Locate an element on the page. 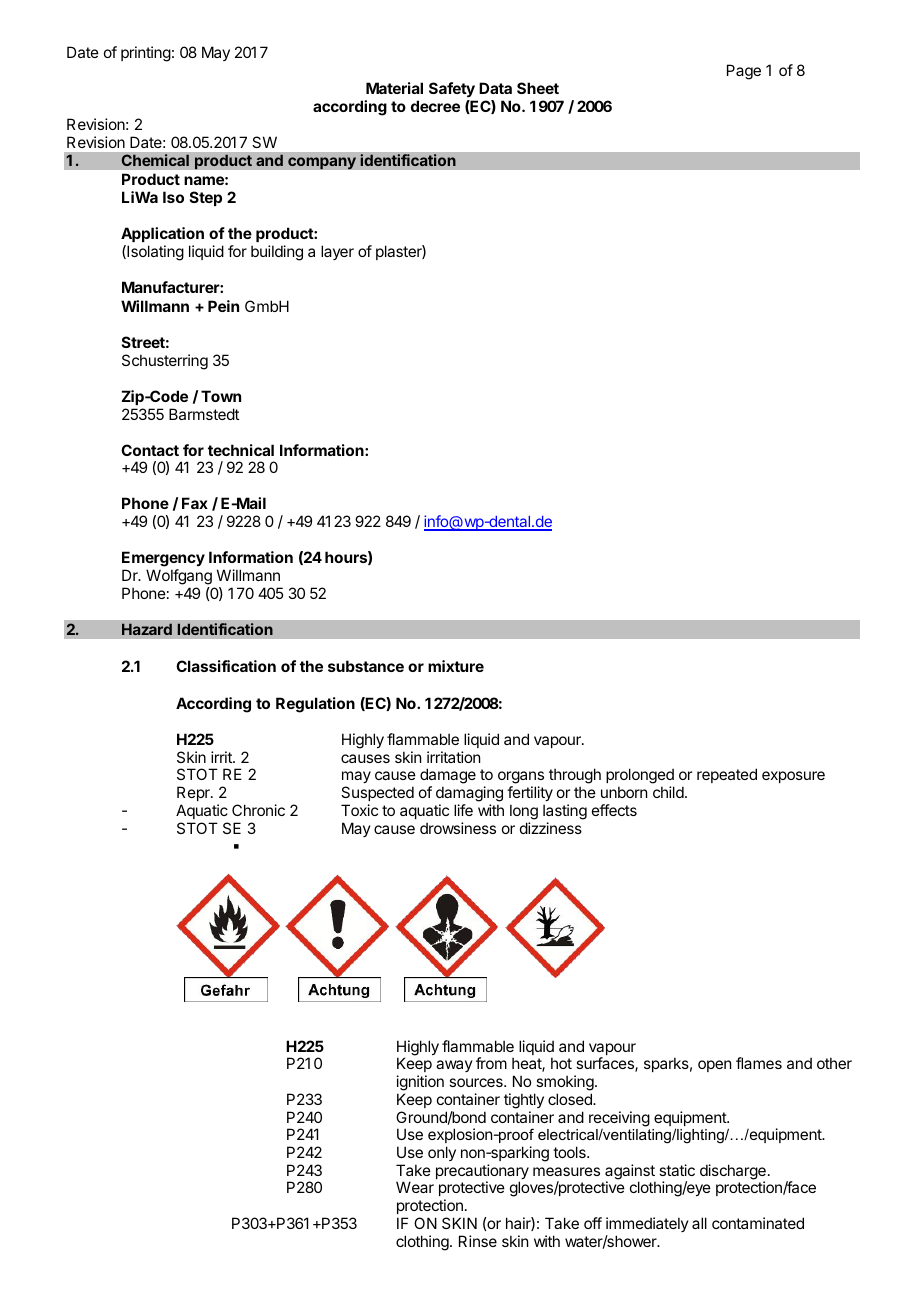  printing is located at coordinates (146, 54).
